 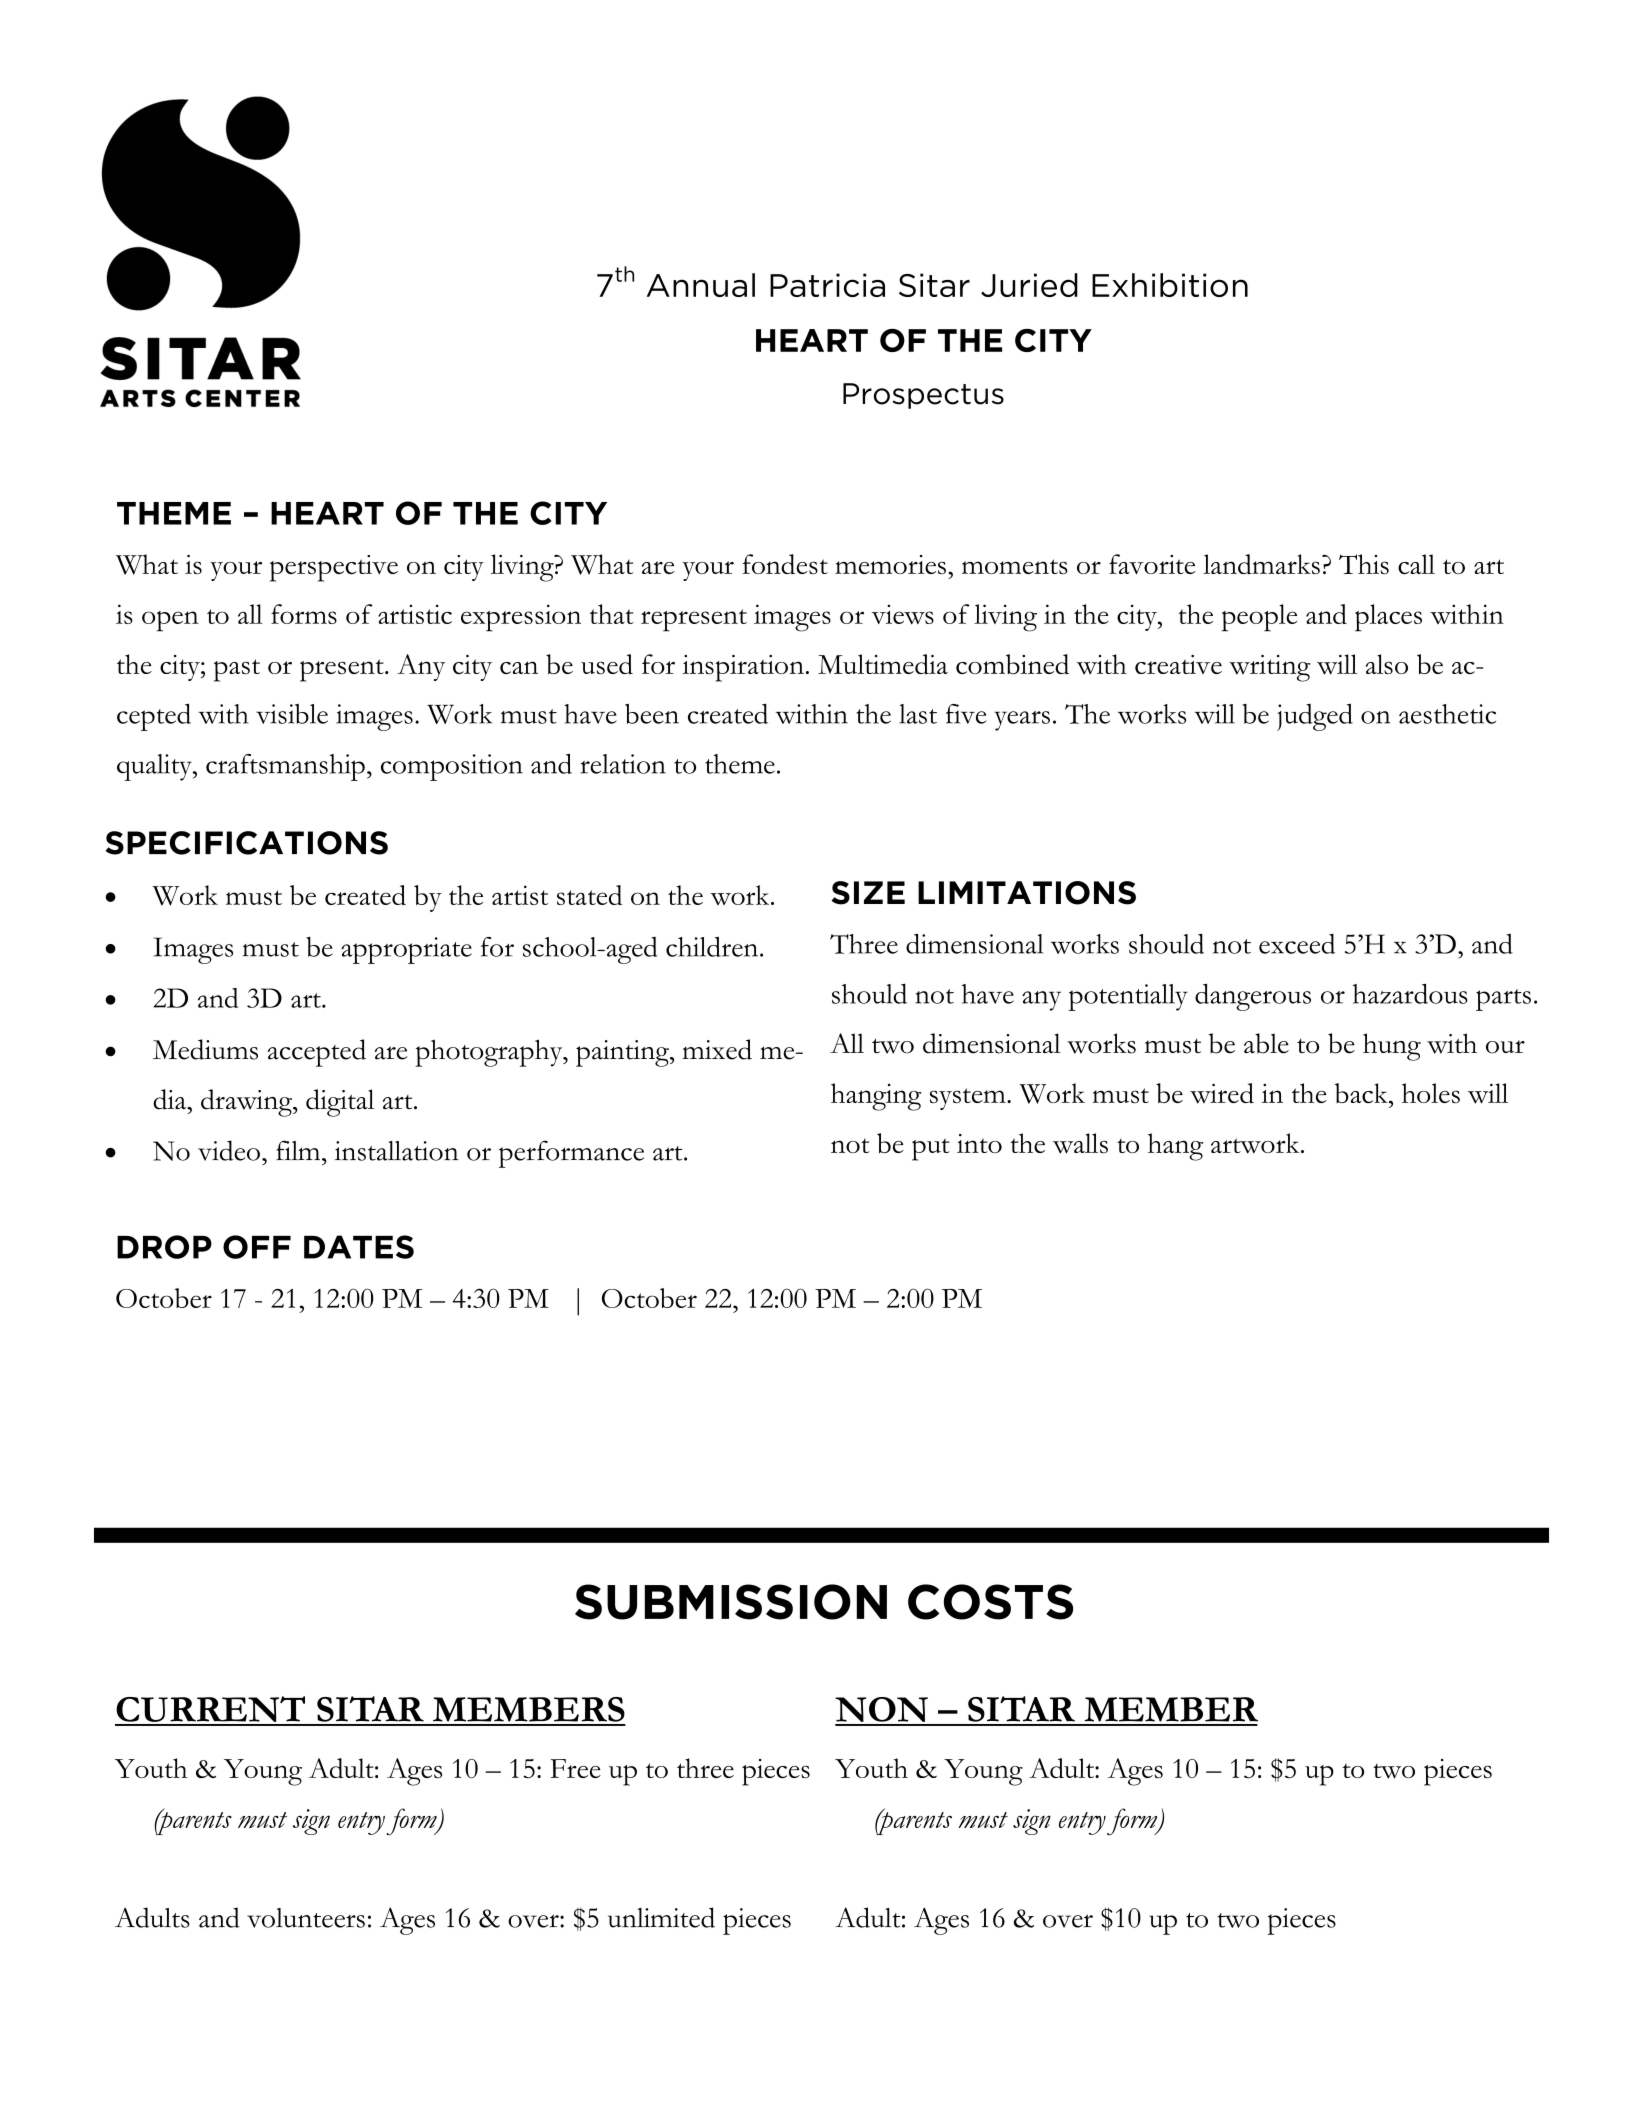 What do you see at coordinates (931, 1150) in the document?
I see `put` at bounding box center [931, 1150].
